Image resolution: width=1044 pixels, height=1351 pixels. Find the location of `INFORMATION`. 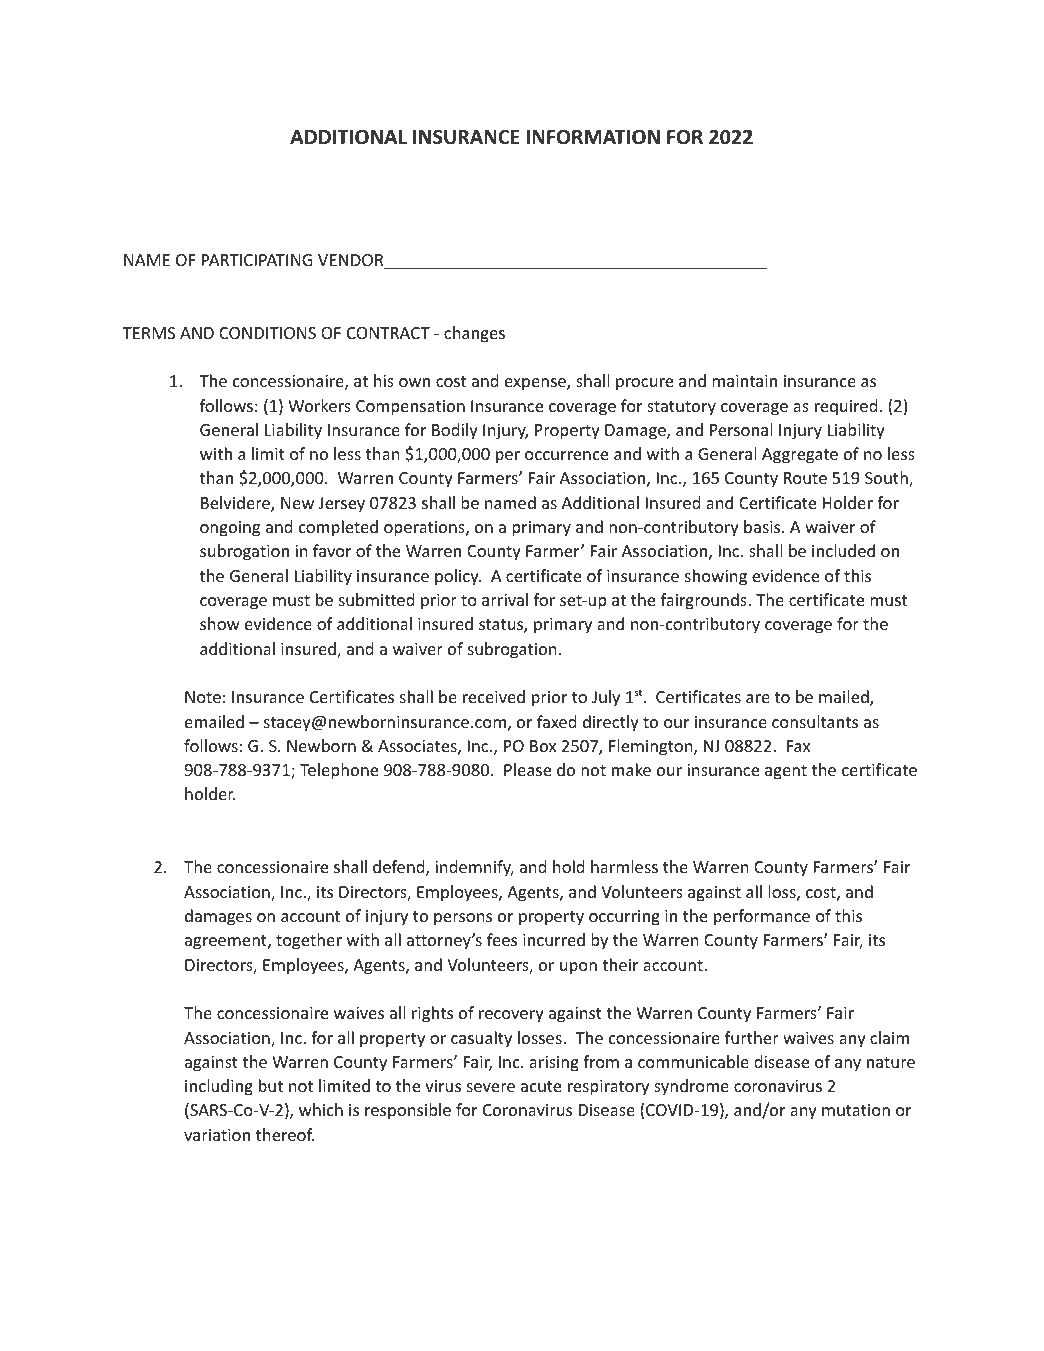

INFORMATION is located at coordinates (593, 137).
